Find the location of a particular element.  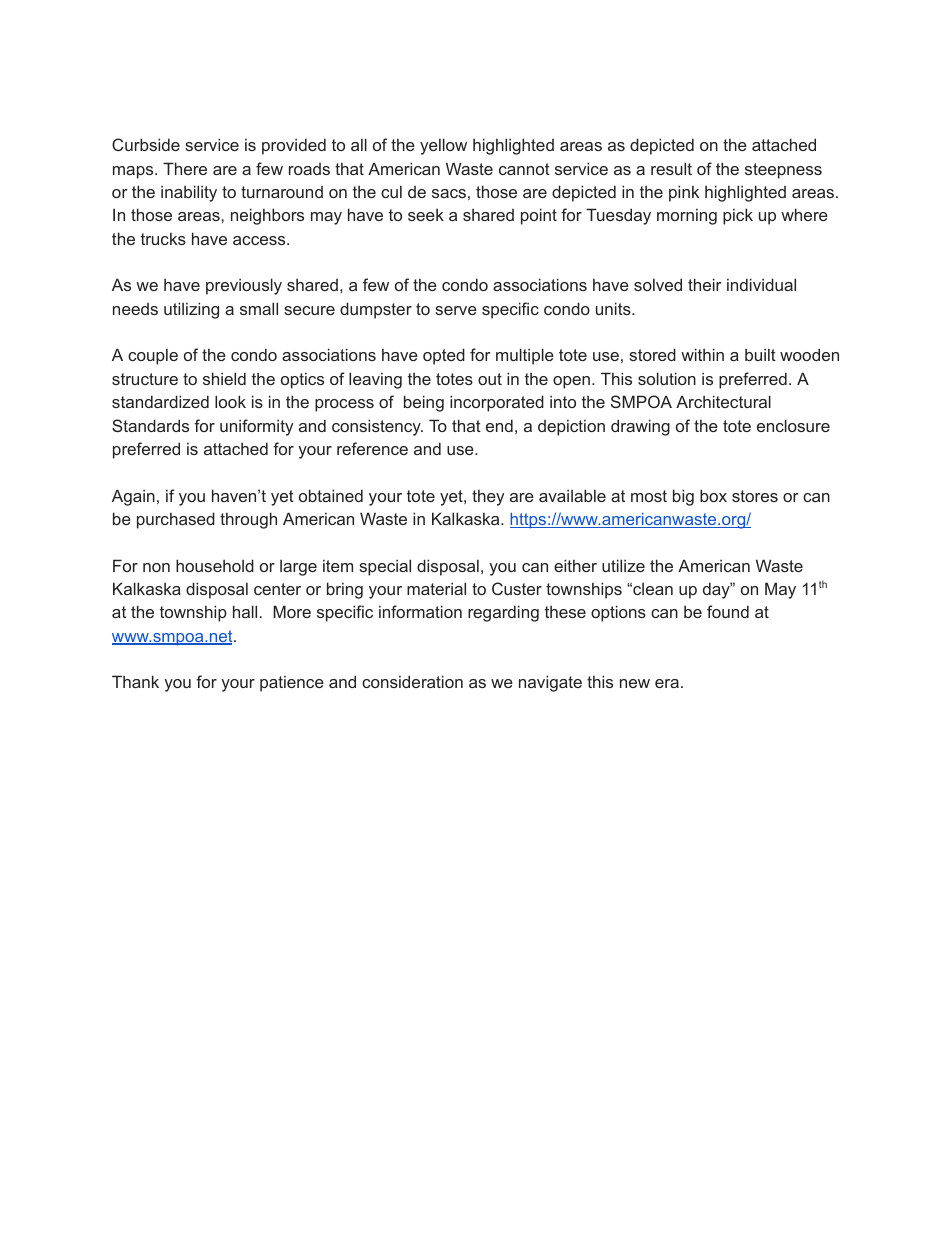

yellow is located at coordinates (443, 146).
